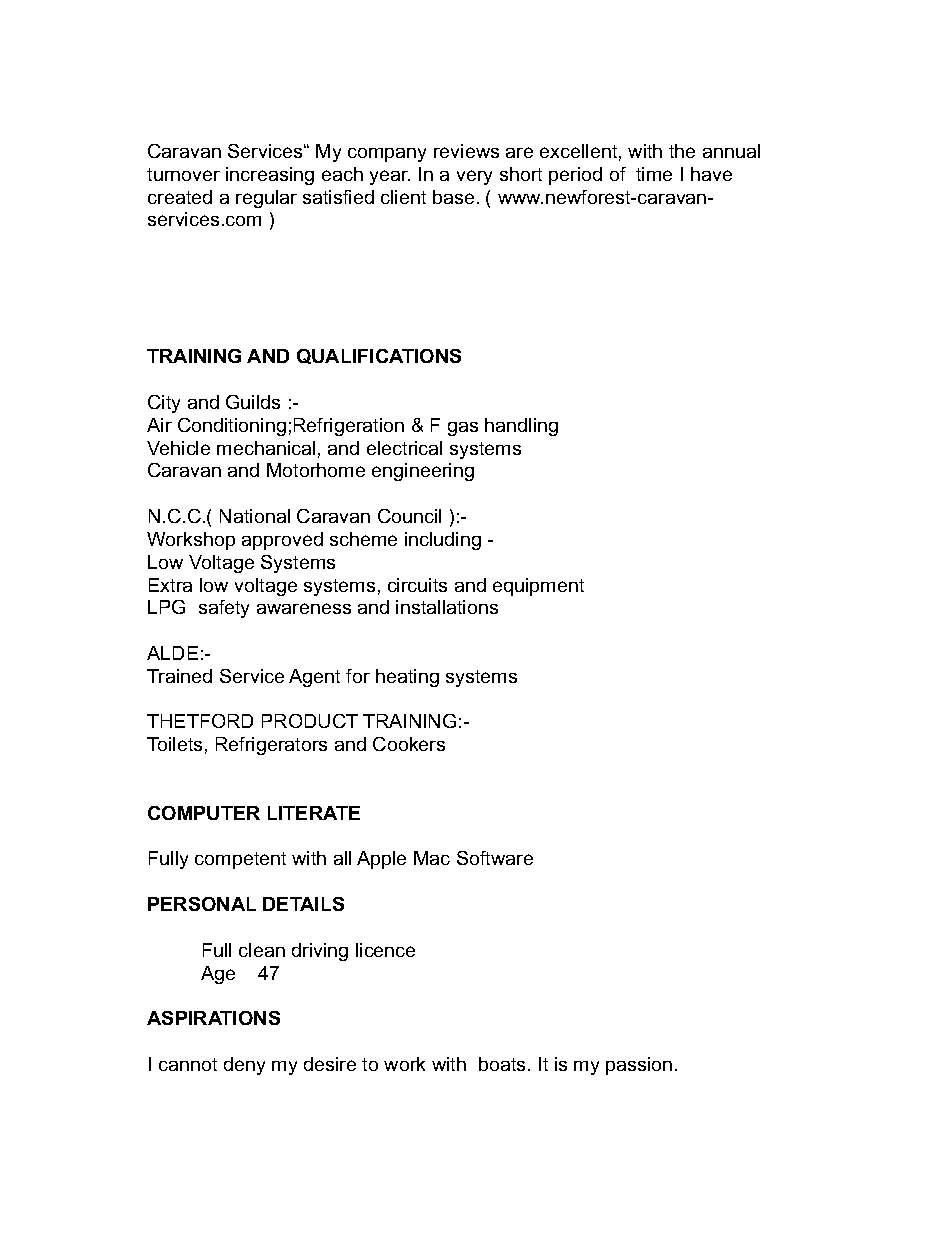 Image resolution: width=952 pixels, height=1233 pixels. Describe the element at coordinates (453, 197) in the page. I see `base` at that location.
